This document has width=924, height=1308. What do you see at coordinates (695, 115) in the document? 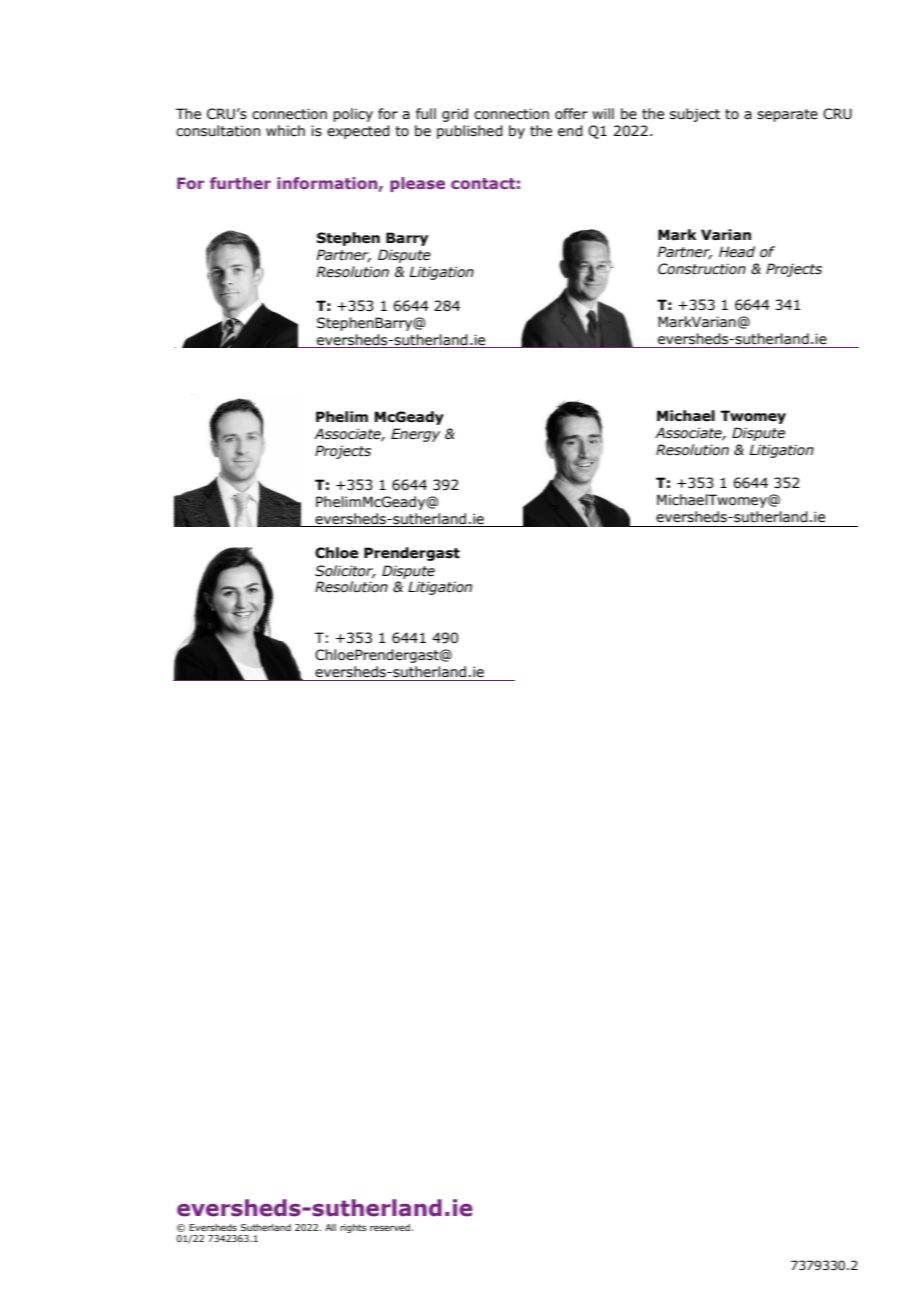
I see `subject` at bounding box center [695, 115].
